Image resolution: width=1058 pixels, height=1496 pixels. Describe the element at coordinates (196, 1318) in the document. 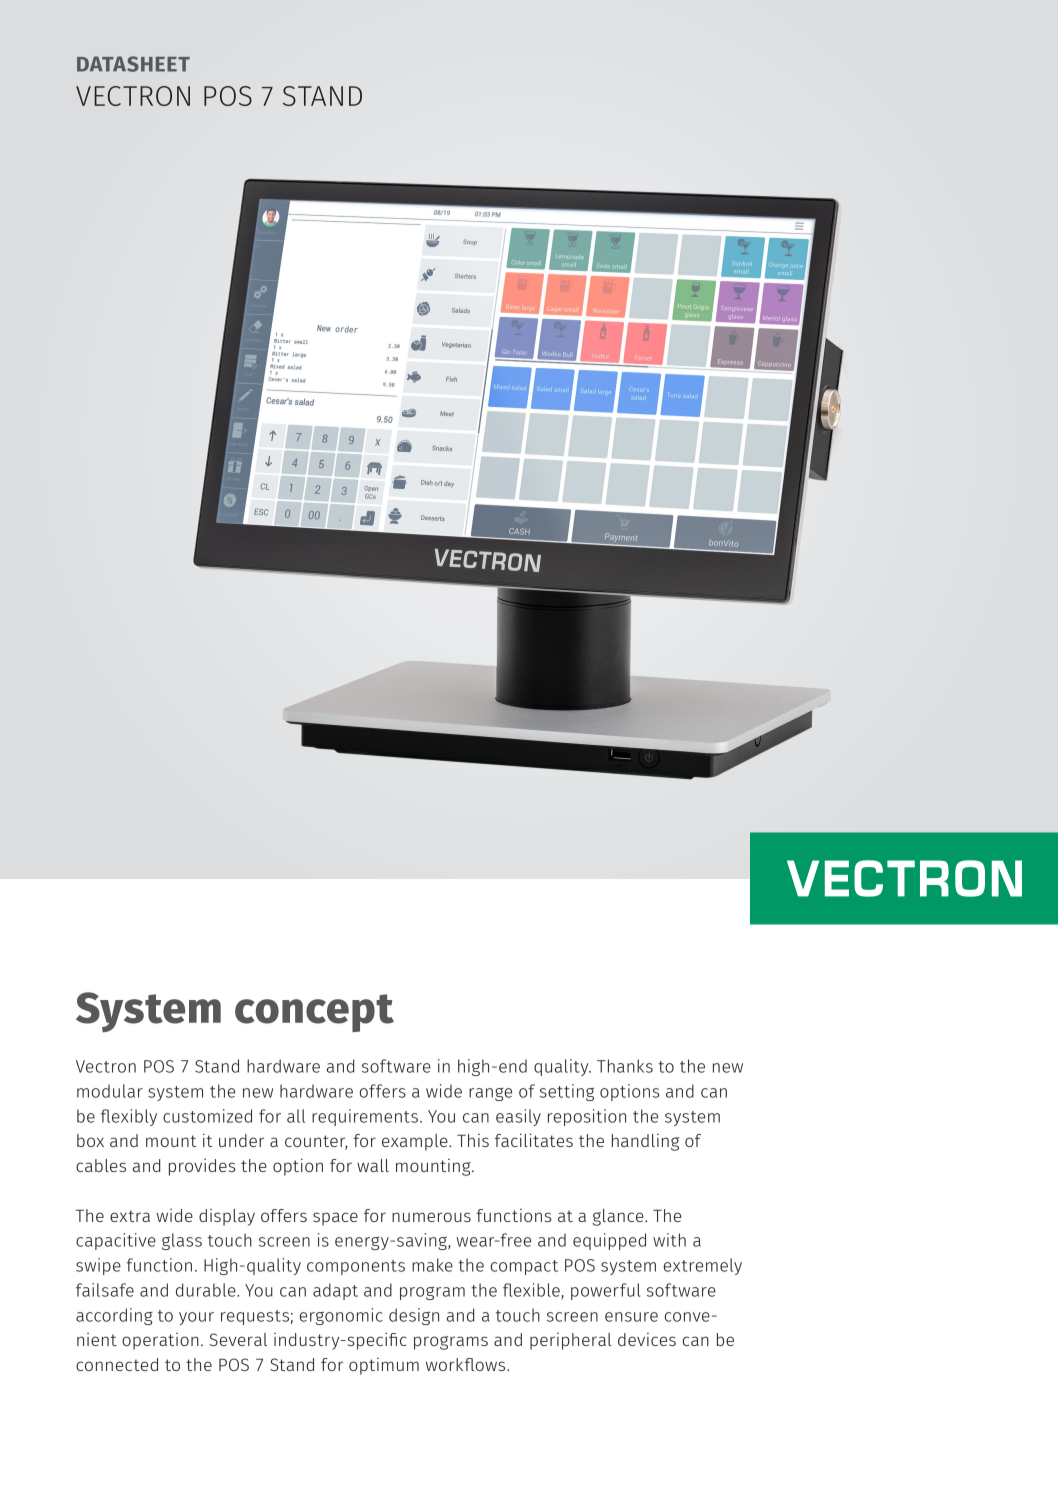

I see `your` at that location.
